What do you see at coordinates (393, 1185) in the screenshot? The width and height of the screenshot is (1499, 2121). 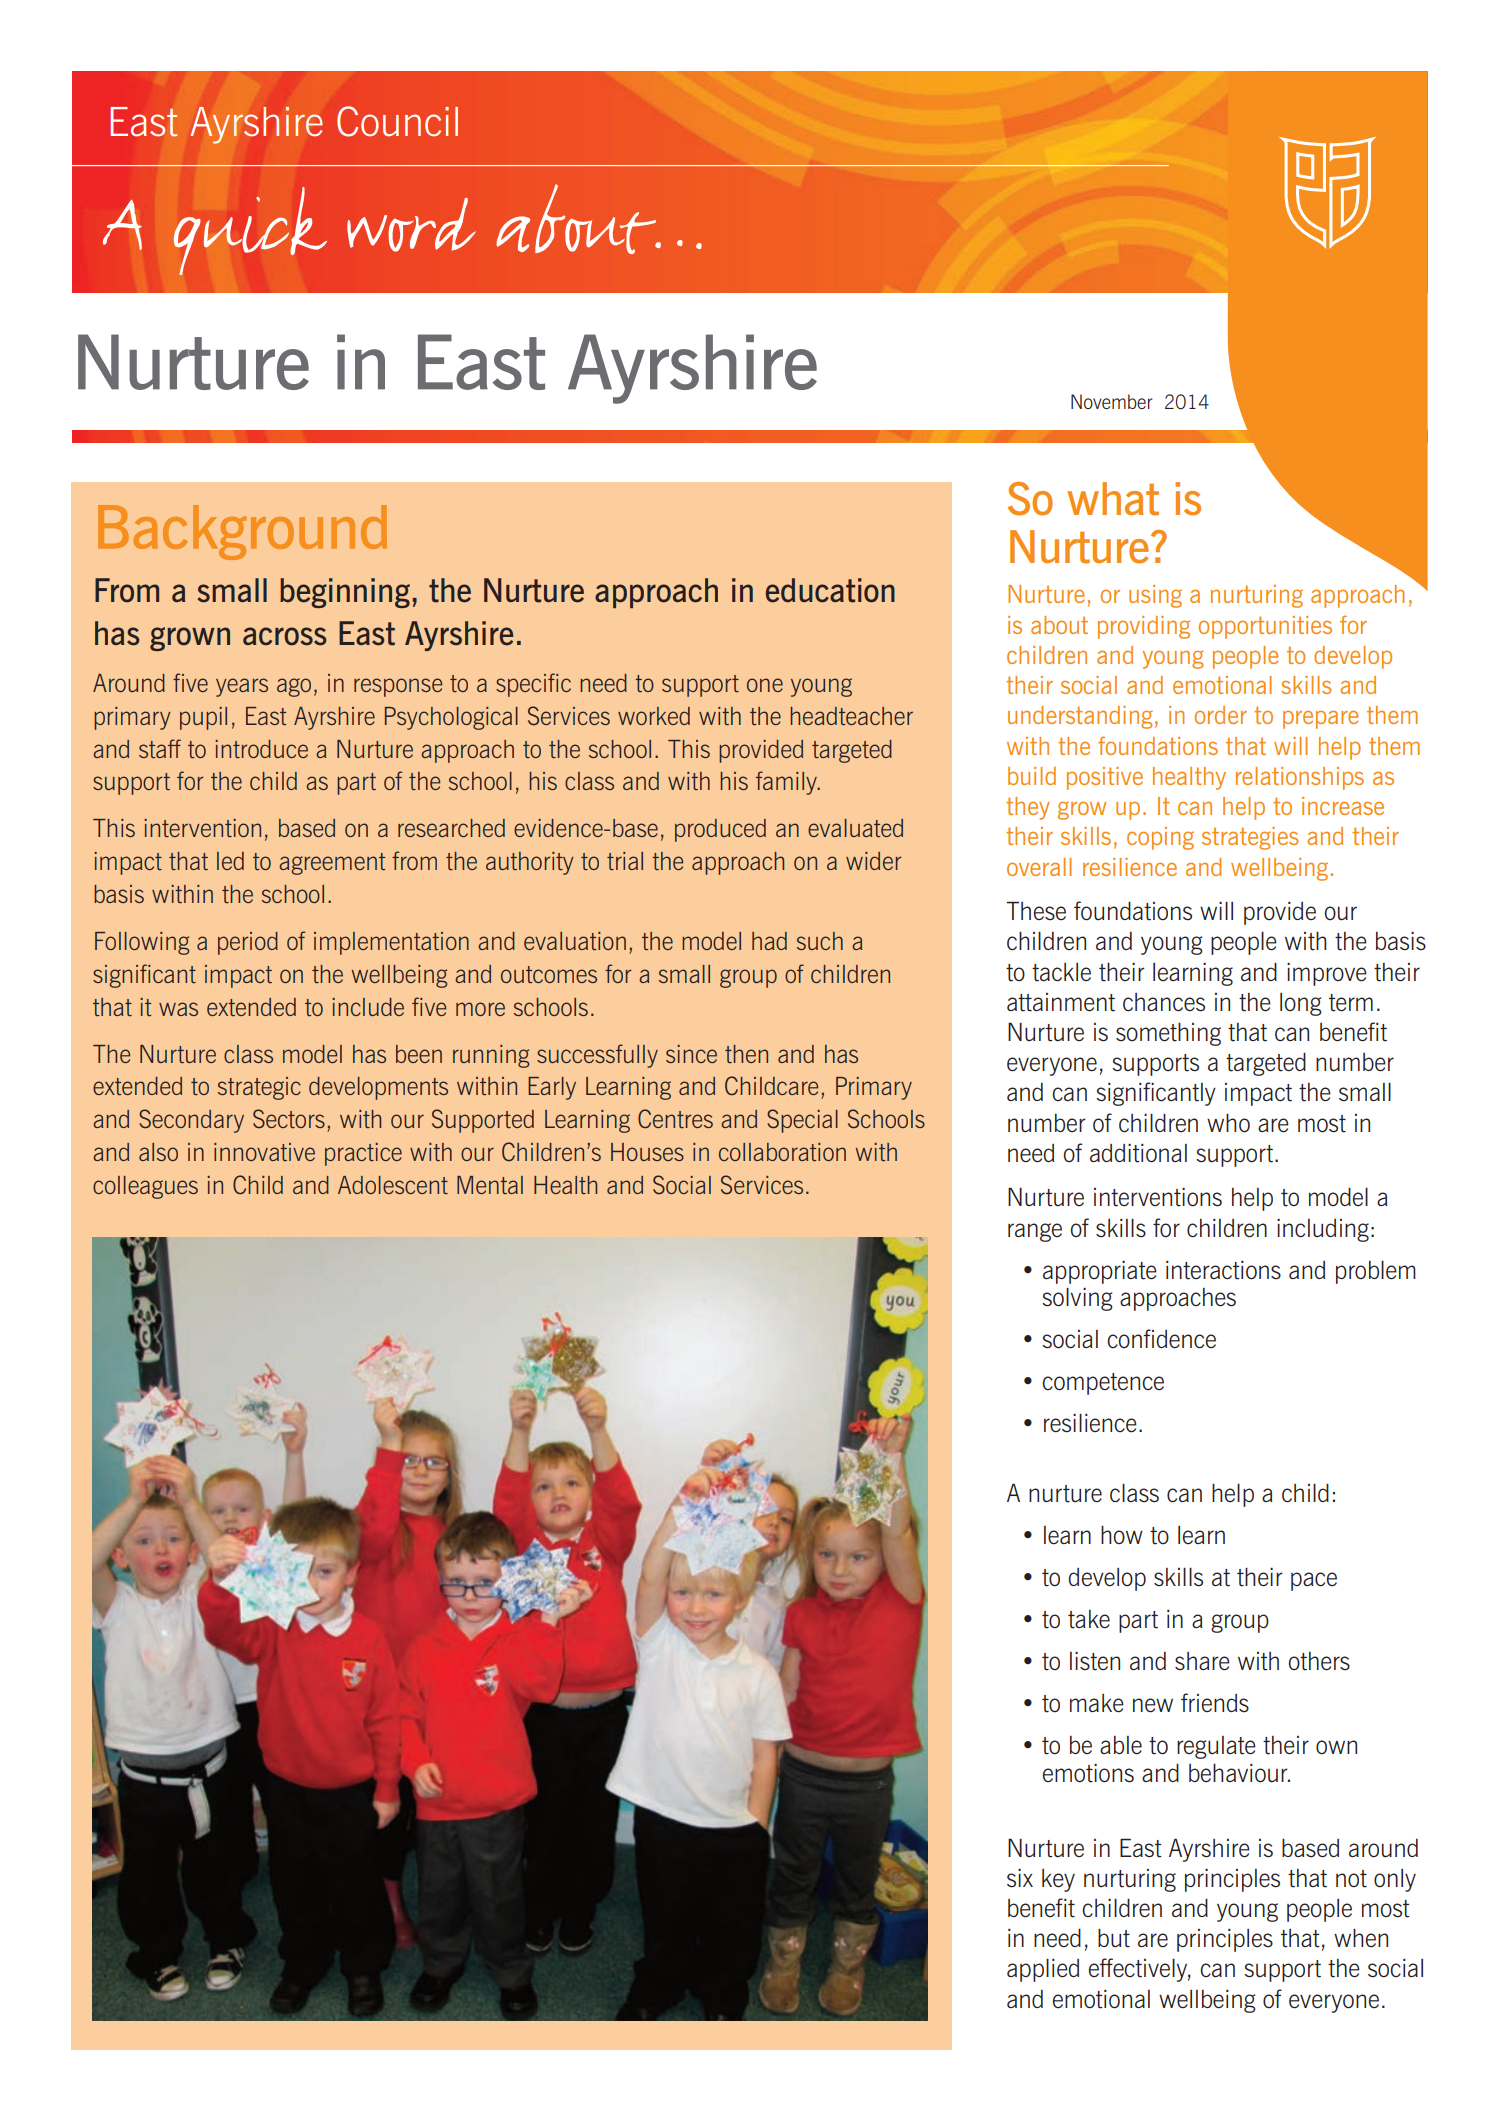 I see `Adolescent` at bounding box center [393, 1185].
